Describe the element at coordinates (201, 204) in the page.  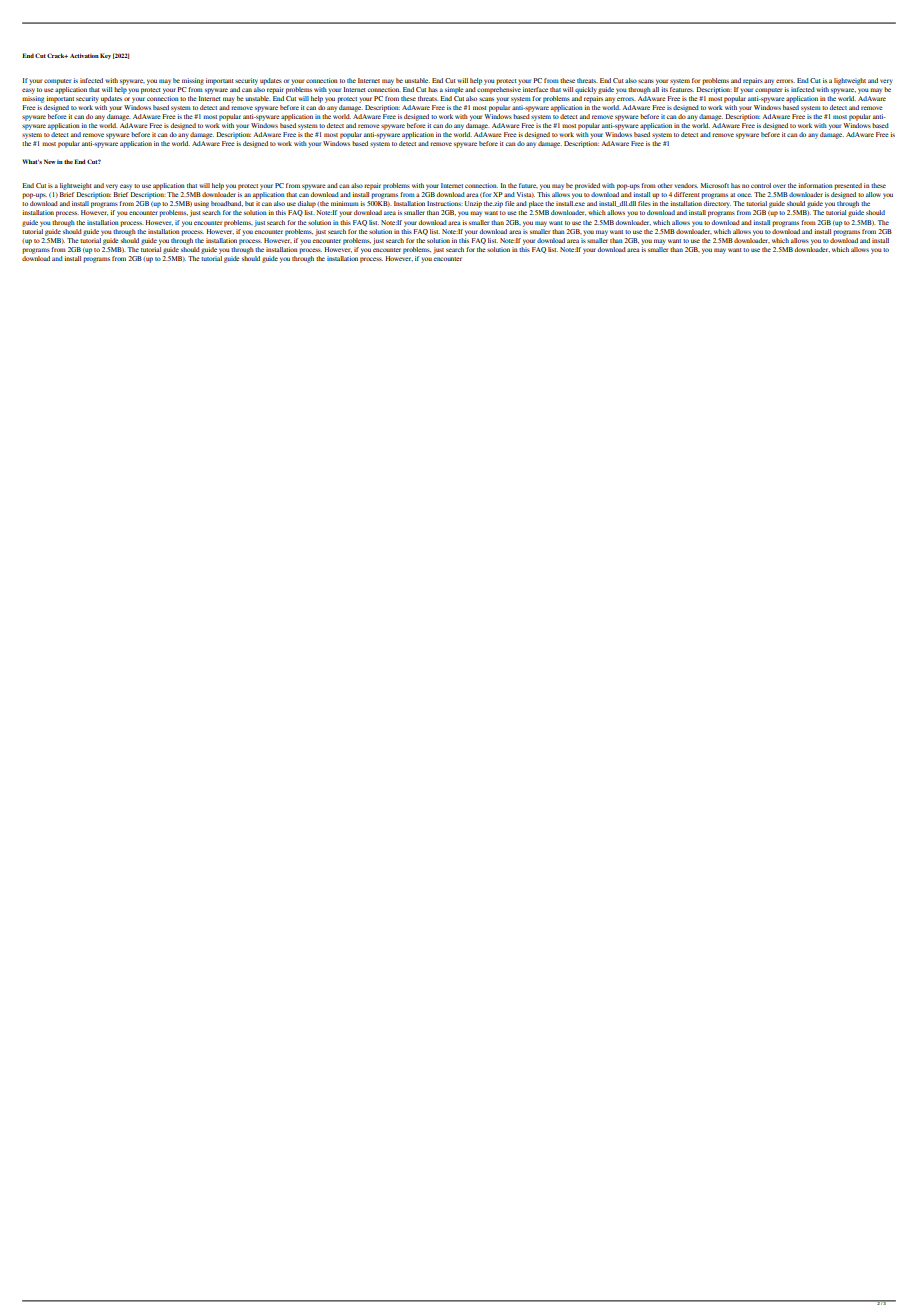
I see `using` at that location.
